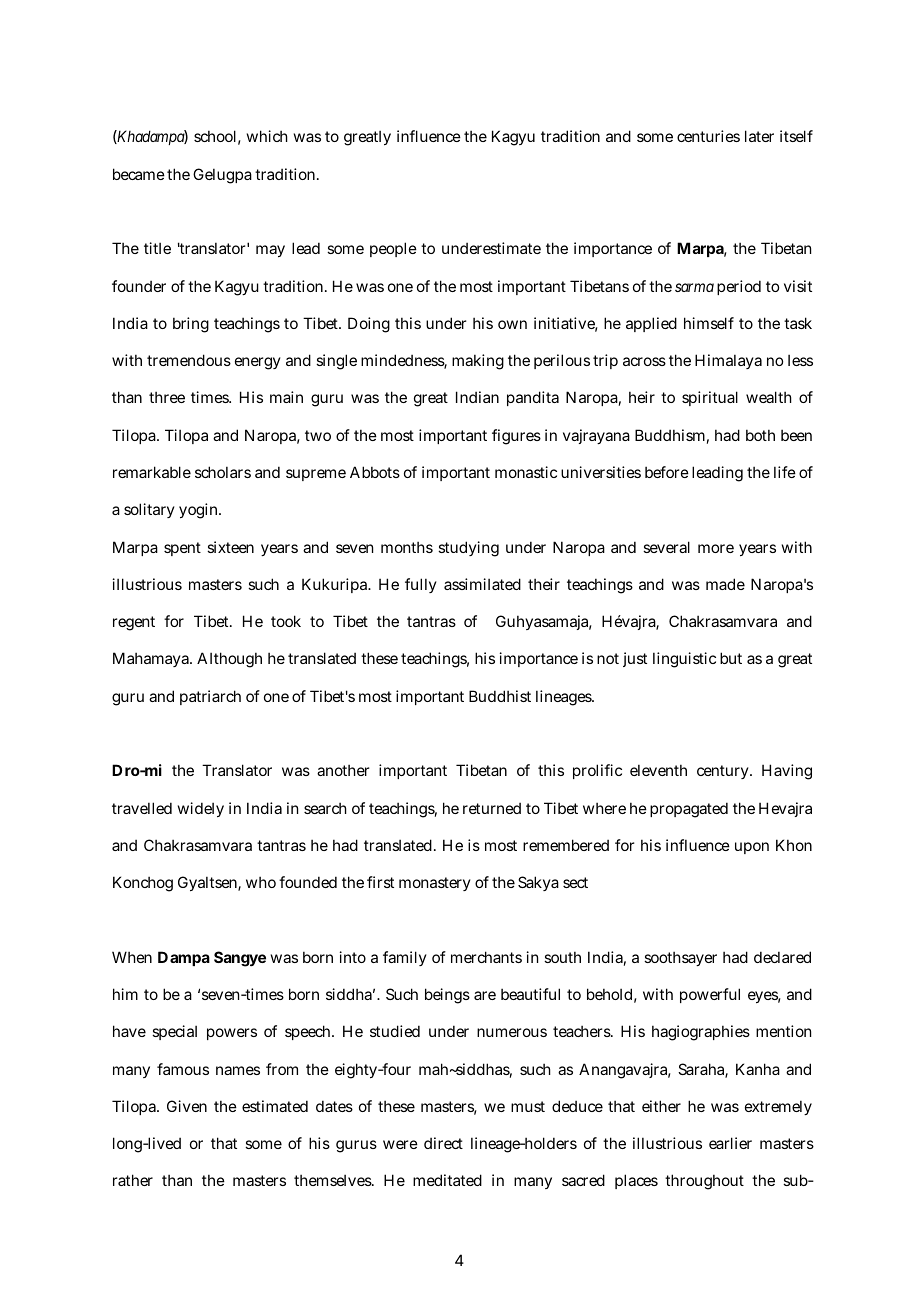 The height and width of the document is (1308, 924). I want to click on which, so click(267, 136).
